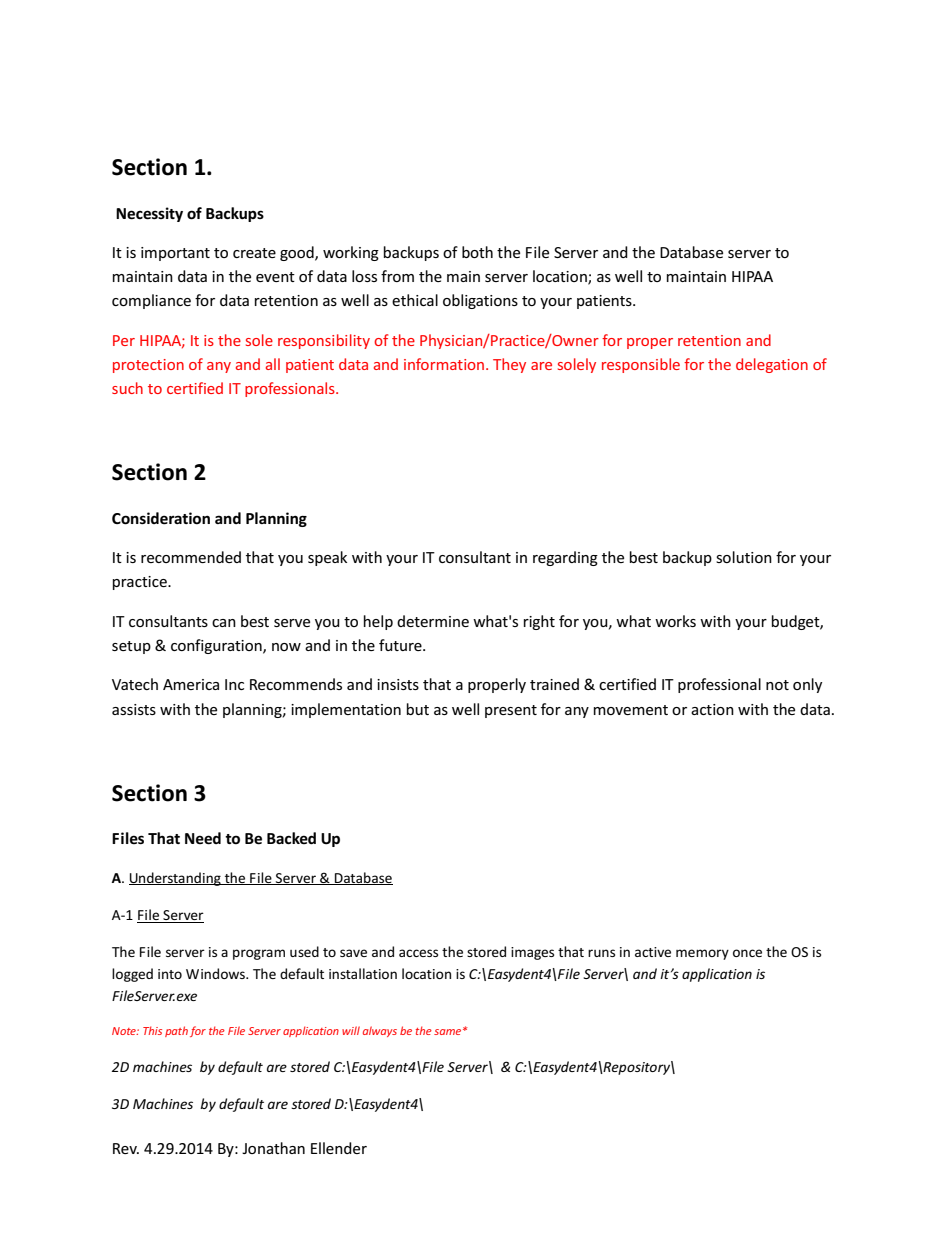 The image size is (952, 1233). Describe the element at coordinates (477, 252) in the image. I see `both` at that location.
